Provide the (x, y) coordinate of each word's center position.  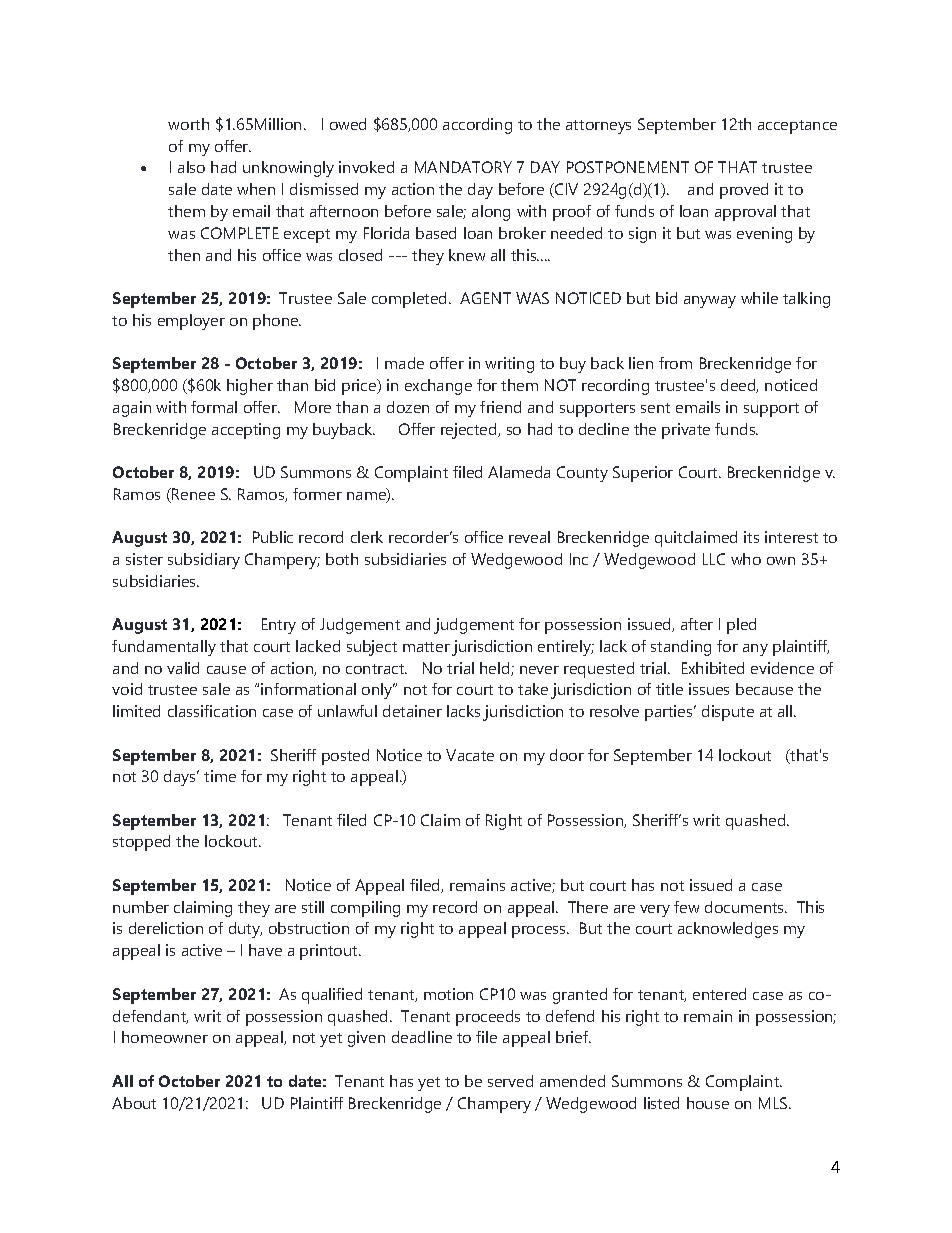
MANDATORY (463, 167)
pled (741, 626)
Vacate (470, 755)
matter (426, 647)
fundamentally (164, 648)
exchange (438, 387)
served (510, 1081)
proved (744, 191)
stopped (141, 843)
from (675, 363)
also (191, 167)
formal (214, 407)
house (708, 1103)
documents (746, 907)
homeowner (165, 1037)
